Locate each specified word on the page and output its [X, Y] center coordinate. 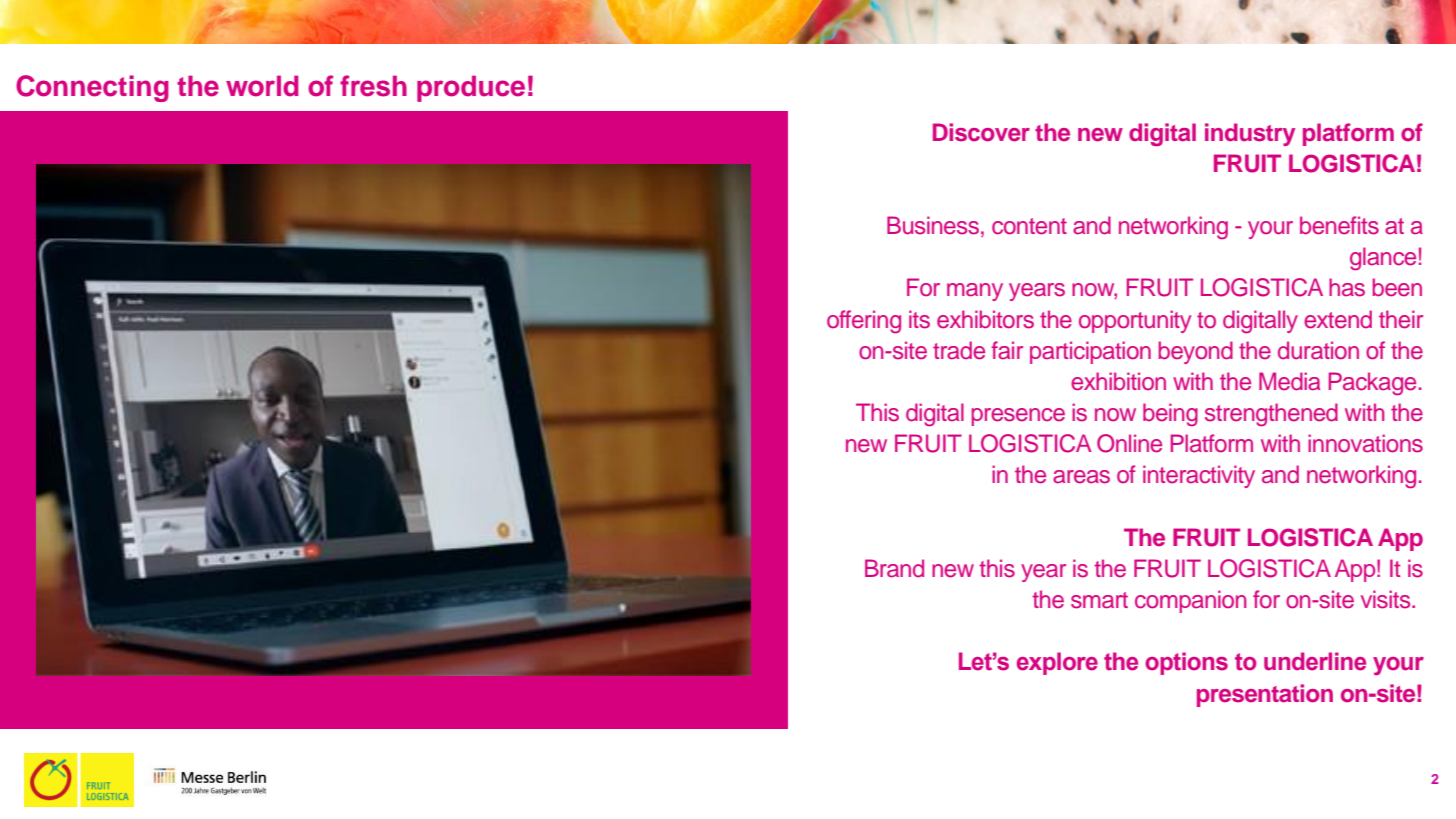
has [1347, 287]
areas [1081, 477]
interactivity [1199, 476]
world [262, 86]
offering [864, 322]
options [1186, 663]
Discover [981, 132]
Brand [894, 568]
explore [1057, 663]
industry [1250, 134]
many [975, 292]
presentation [1265, 695]
